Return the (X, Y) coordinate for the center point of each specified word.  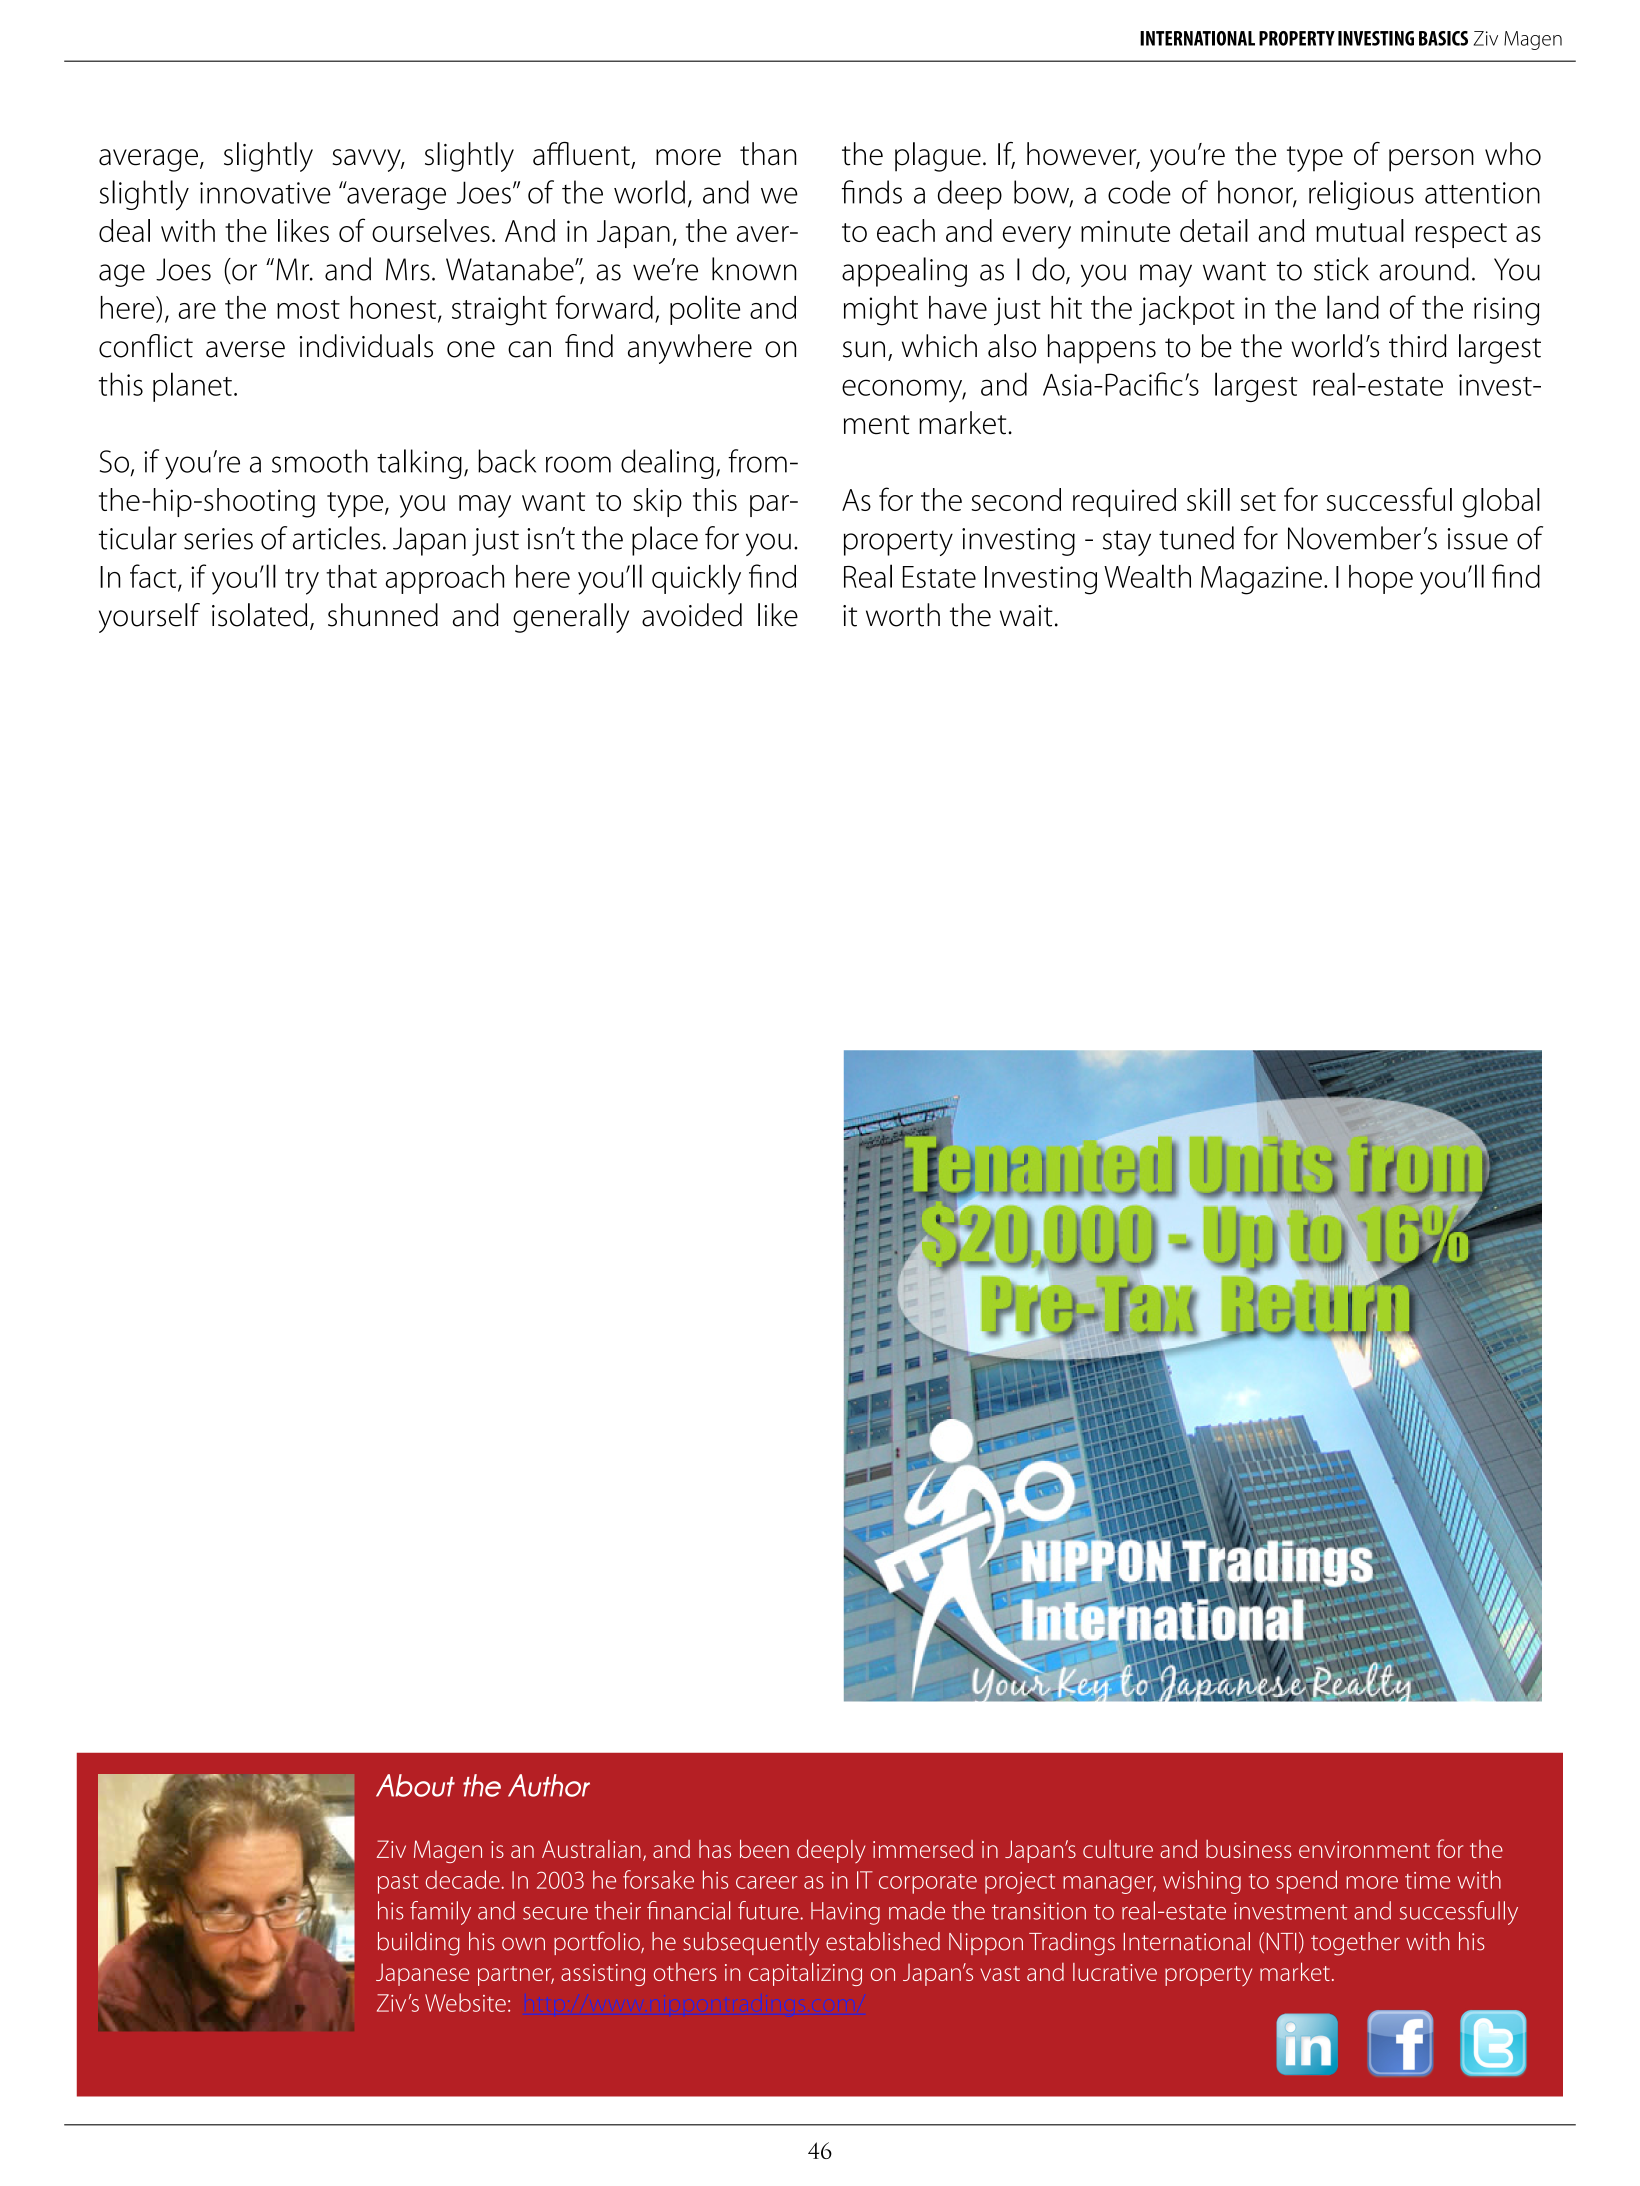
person (1431, 160)
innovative (265, 193)
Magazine (1261, 580)
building (419, 1944)
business (1249, 1849)
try (302, 582)
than (768, 154)
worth (903, 615)
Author (549, 1785)
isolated (259, 615)
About (415, 1785)
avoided (692, 615)
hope (1381, 579)
